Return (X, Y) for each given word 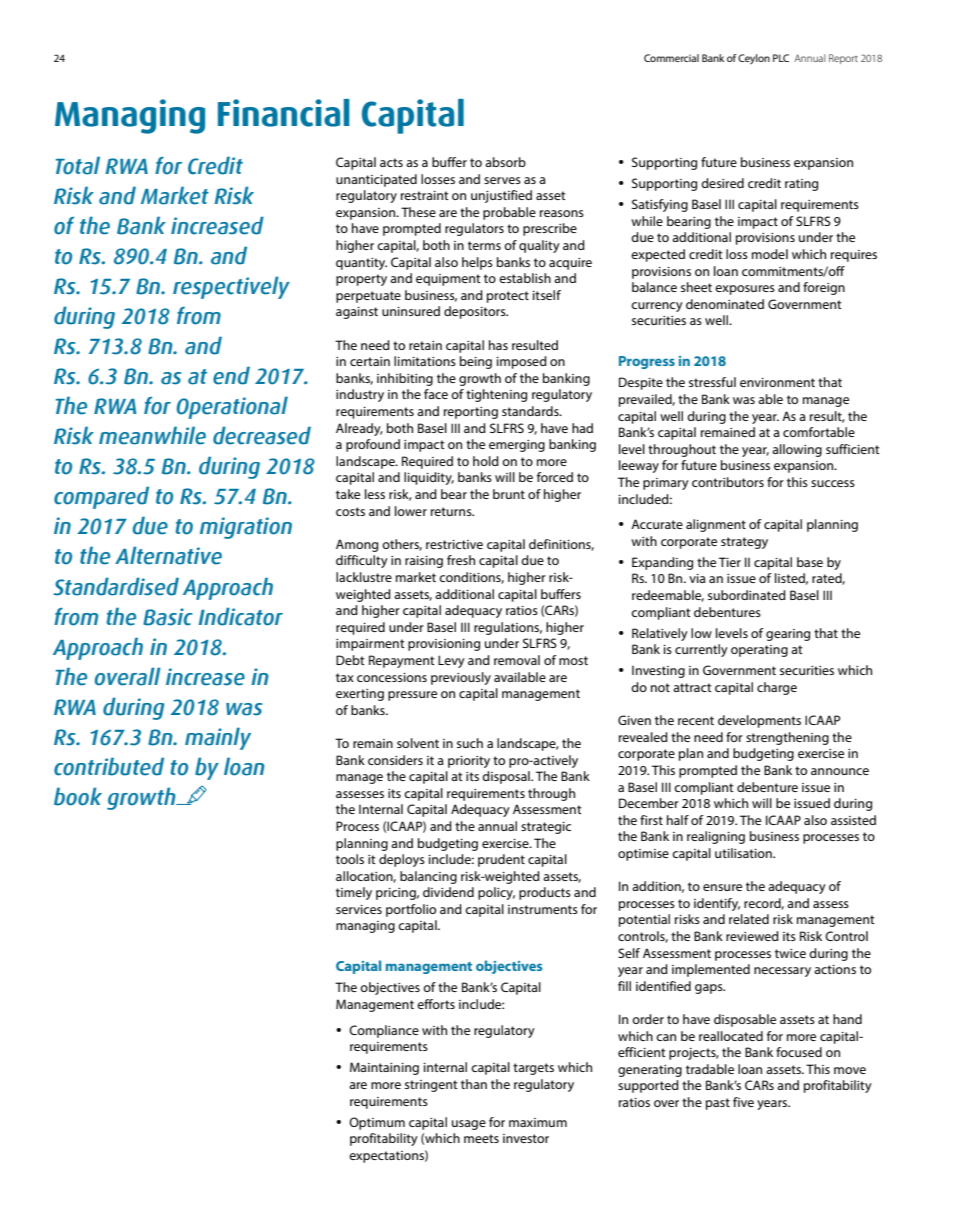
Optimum (377, 1123)
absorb (505, 162)
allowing (797, 450)
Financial (284, 113)
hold (486, 461)
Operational (232, 407)
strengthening (787, 738)
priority (469, 762)
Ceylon (754, 59)
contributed (109, 766)
